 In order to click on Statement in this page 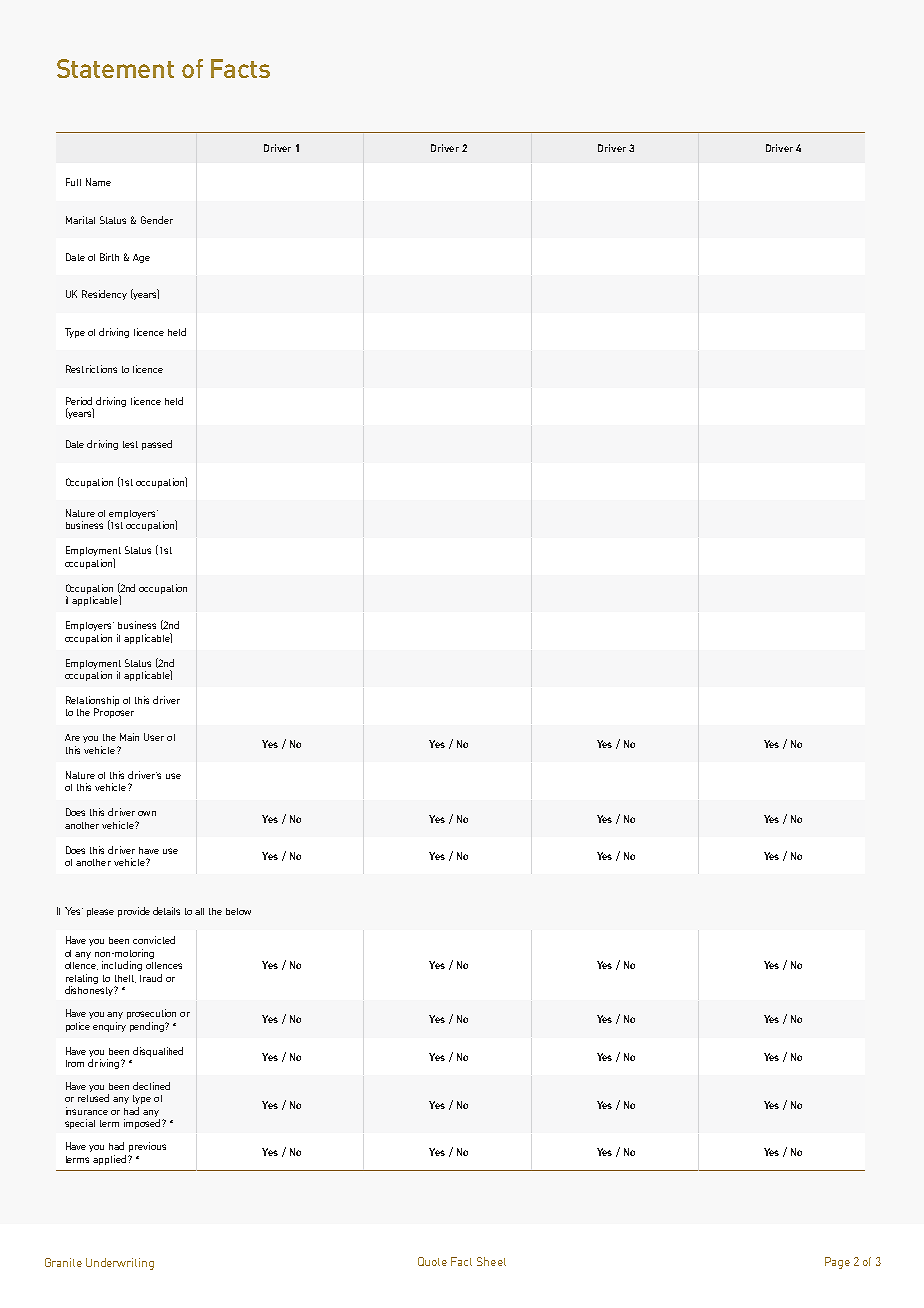, I will do `click(115, 68)`.
